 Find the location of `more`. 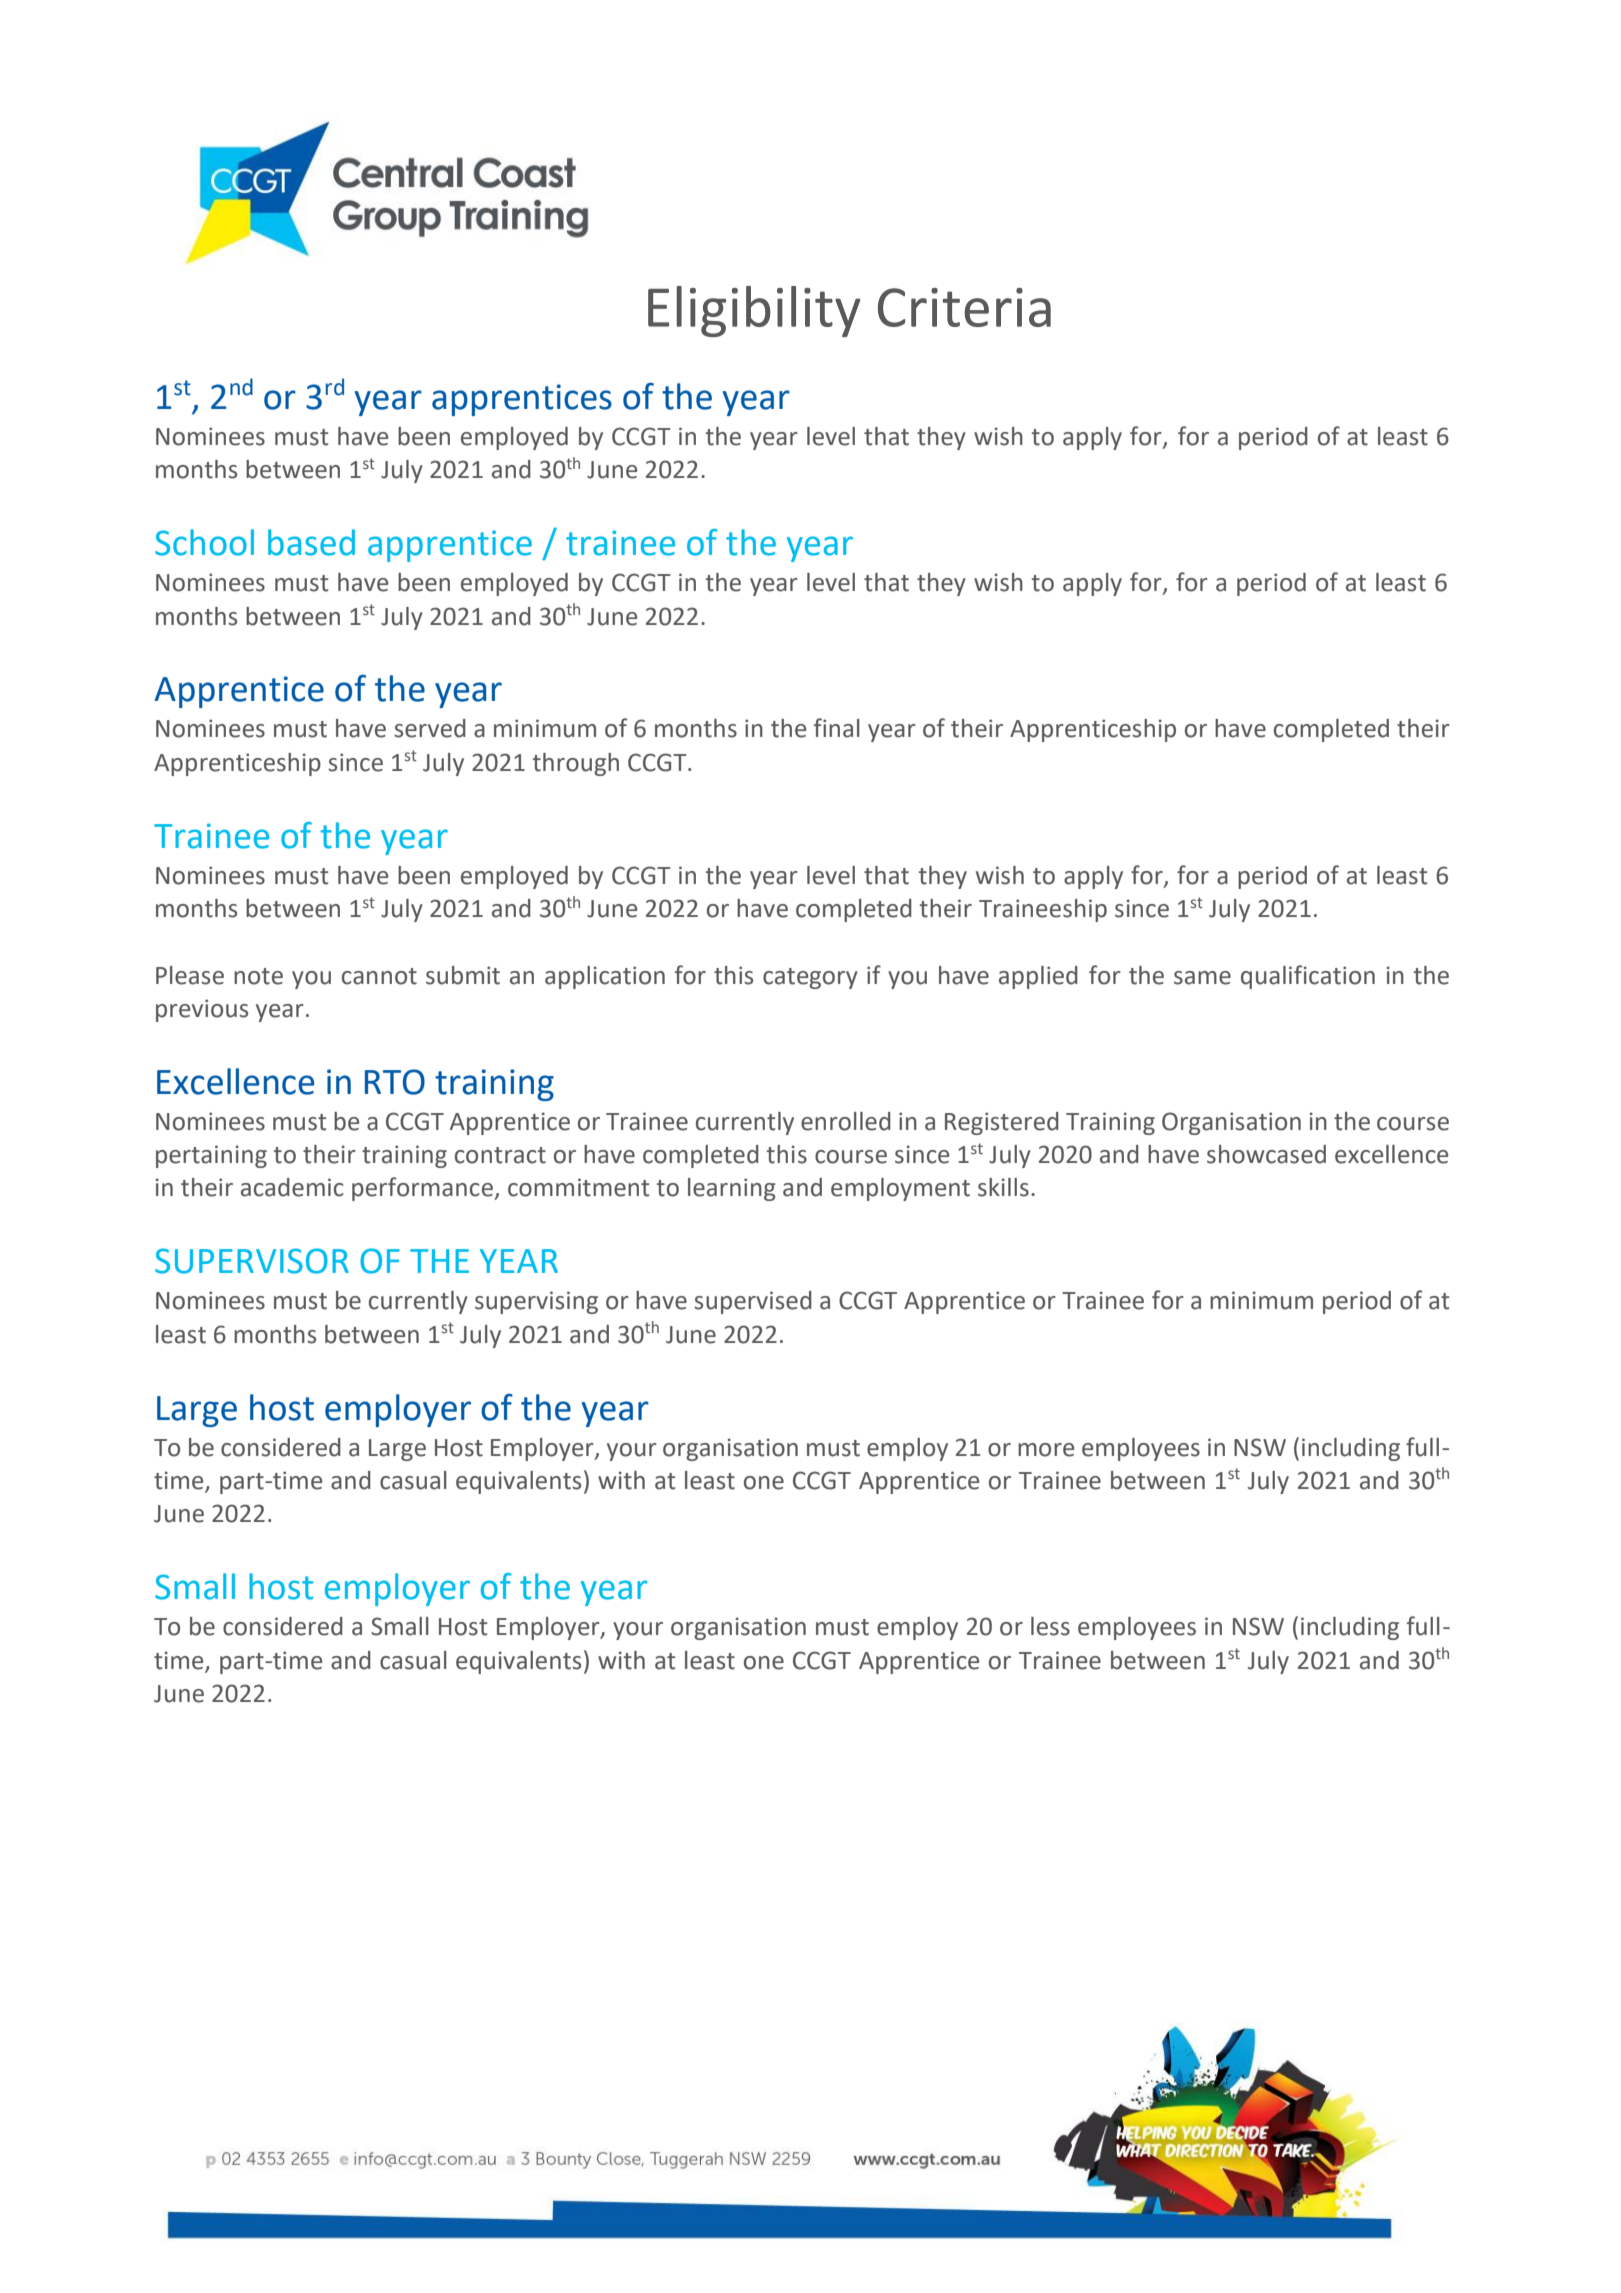

more is located at coordinates (1046, 1450).
